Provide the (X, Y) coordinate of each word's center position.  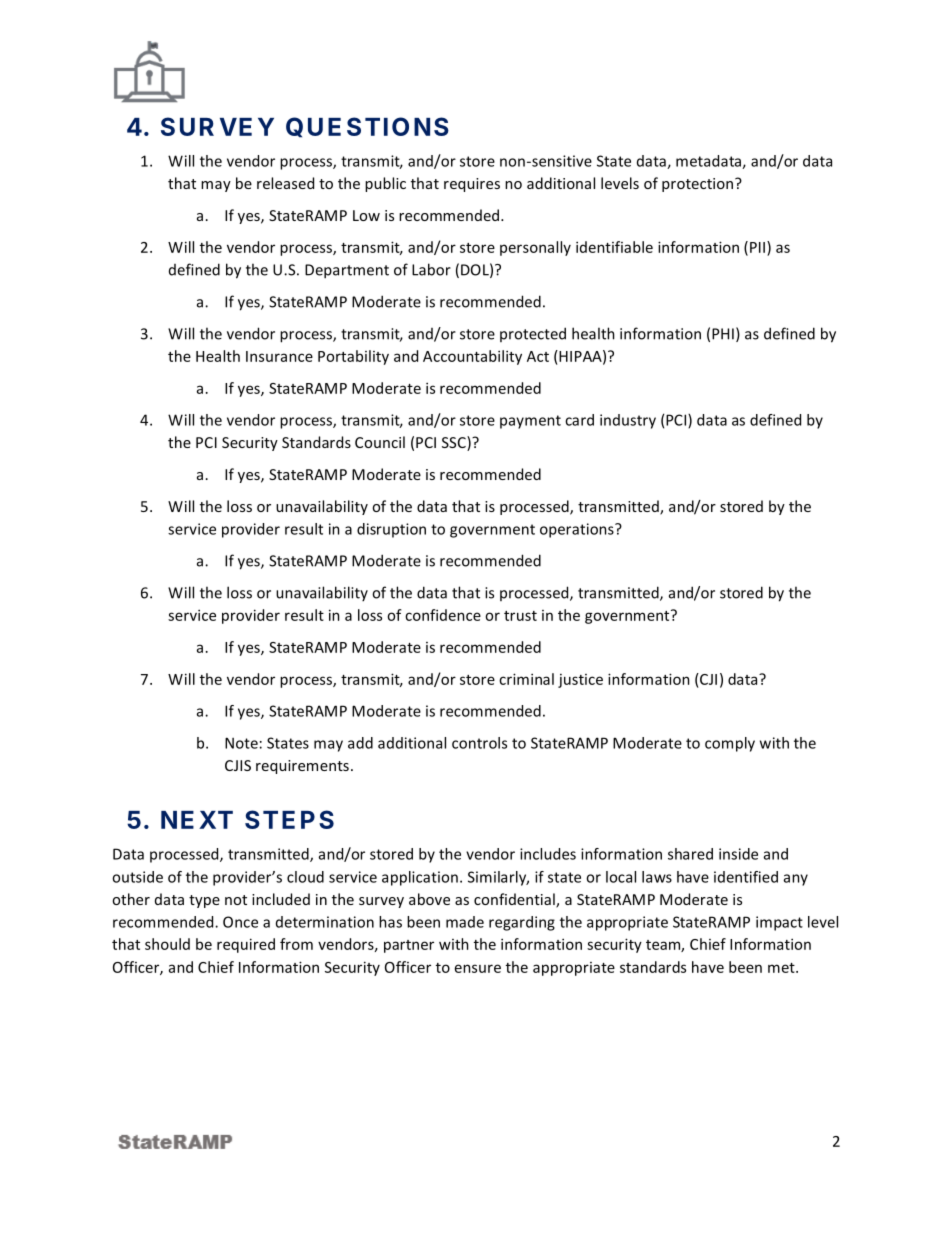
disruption (391, 530)
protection (699, 185)
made (465, 922)
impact (779, 923)
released (285, 183)
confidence (443, 615)
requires (472, 185)
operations (578, 530)
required (246, 945)
